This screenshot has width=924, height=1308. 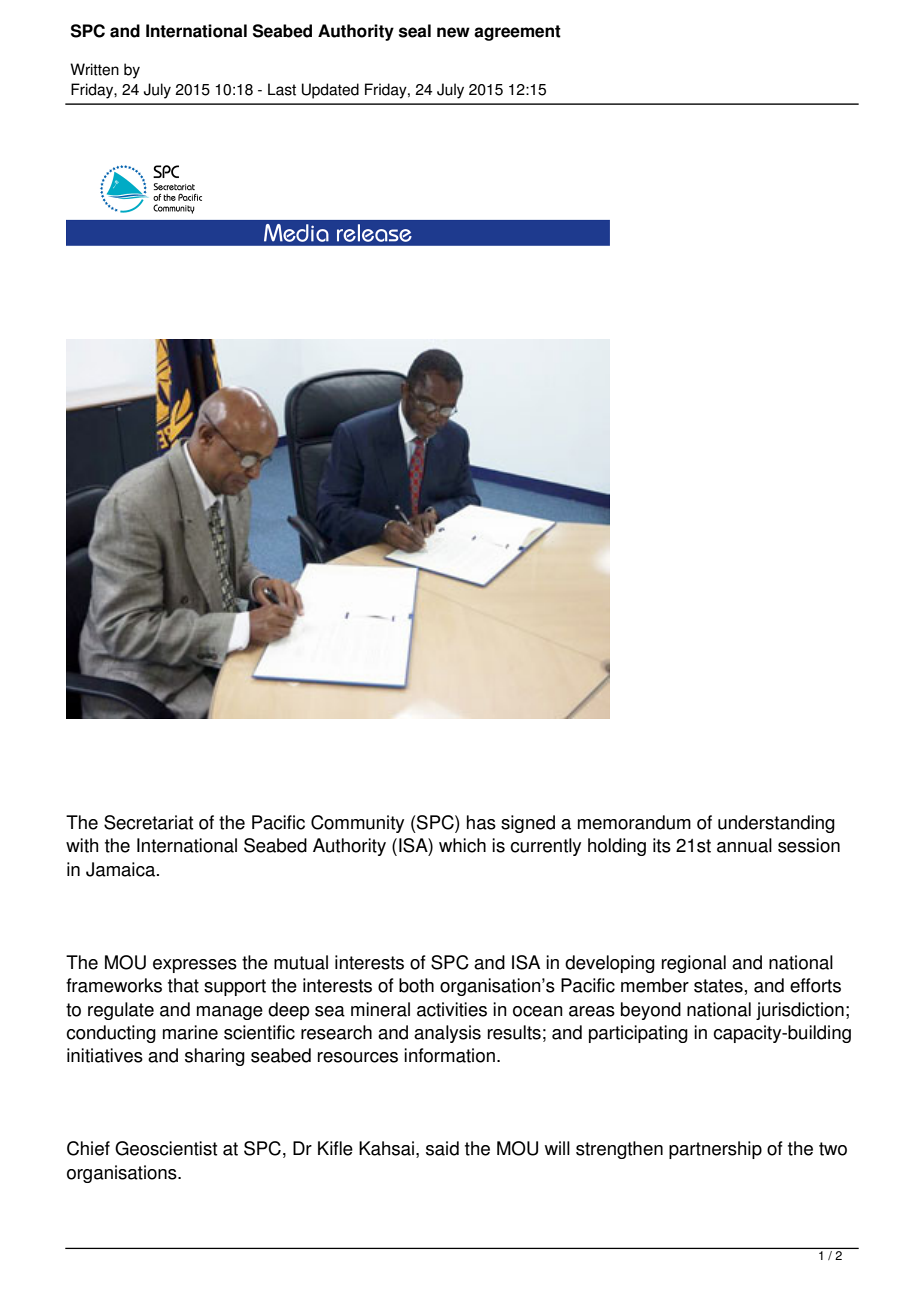 I want to click on new, so click(x=453, y=32).
